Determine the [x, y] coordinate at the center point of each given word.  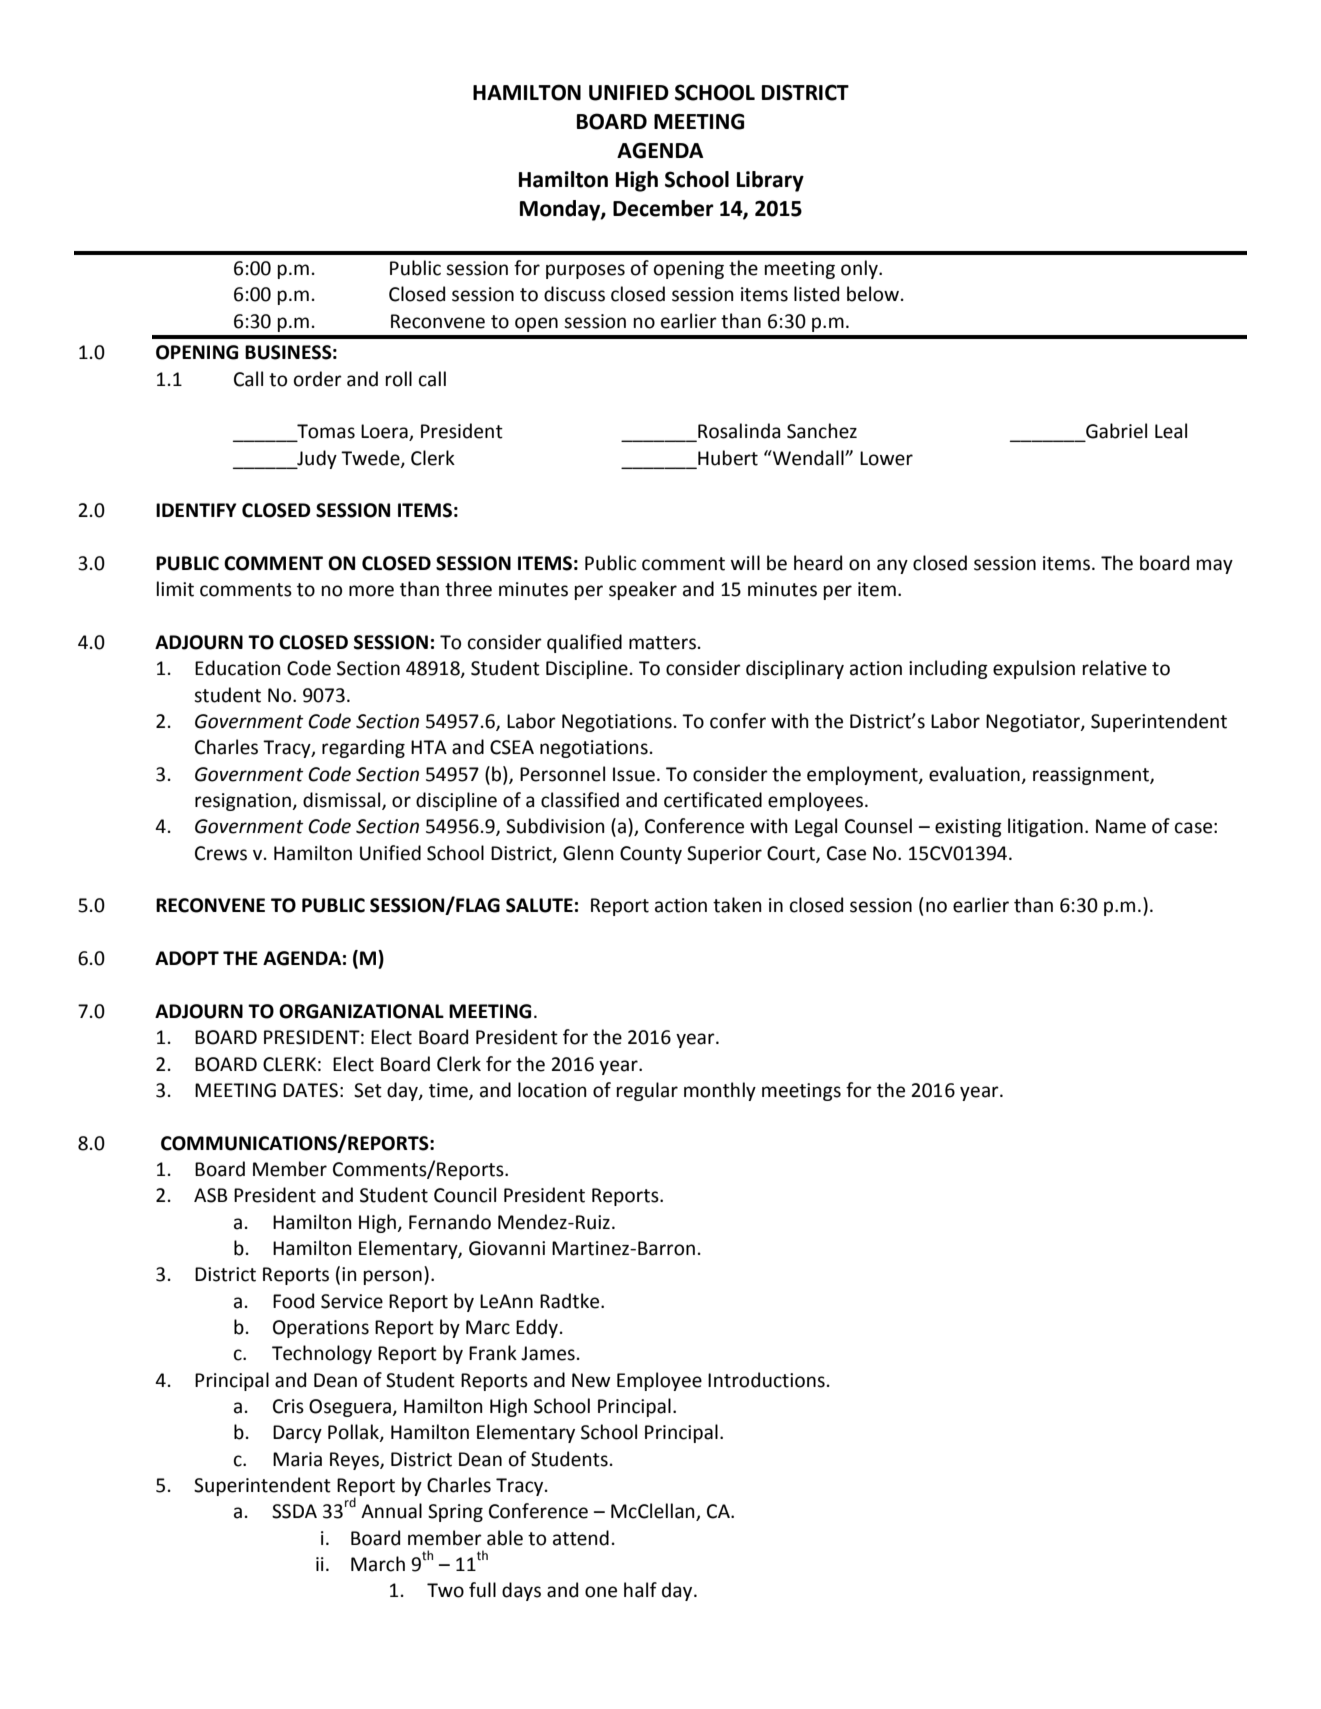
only [860, 269]
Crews [221, 853]
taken [737, 905]
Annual [391, 1511]
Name [1121, 826]
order [318, 379]
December [663, 208]
